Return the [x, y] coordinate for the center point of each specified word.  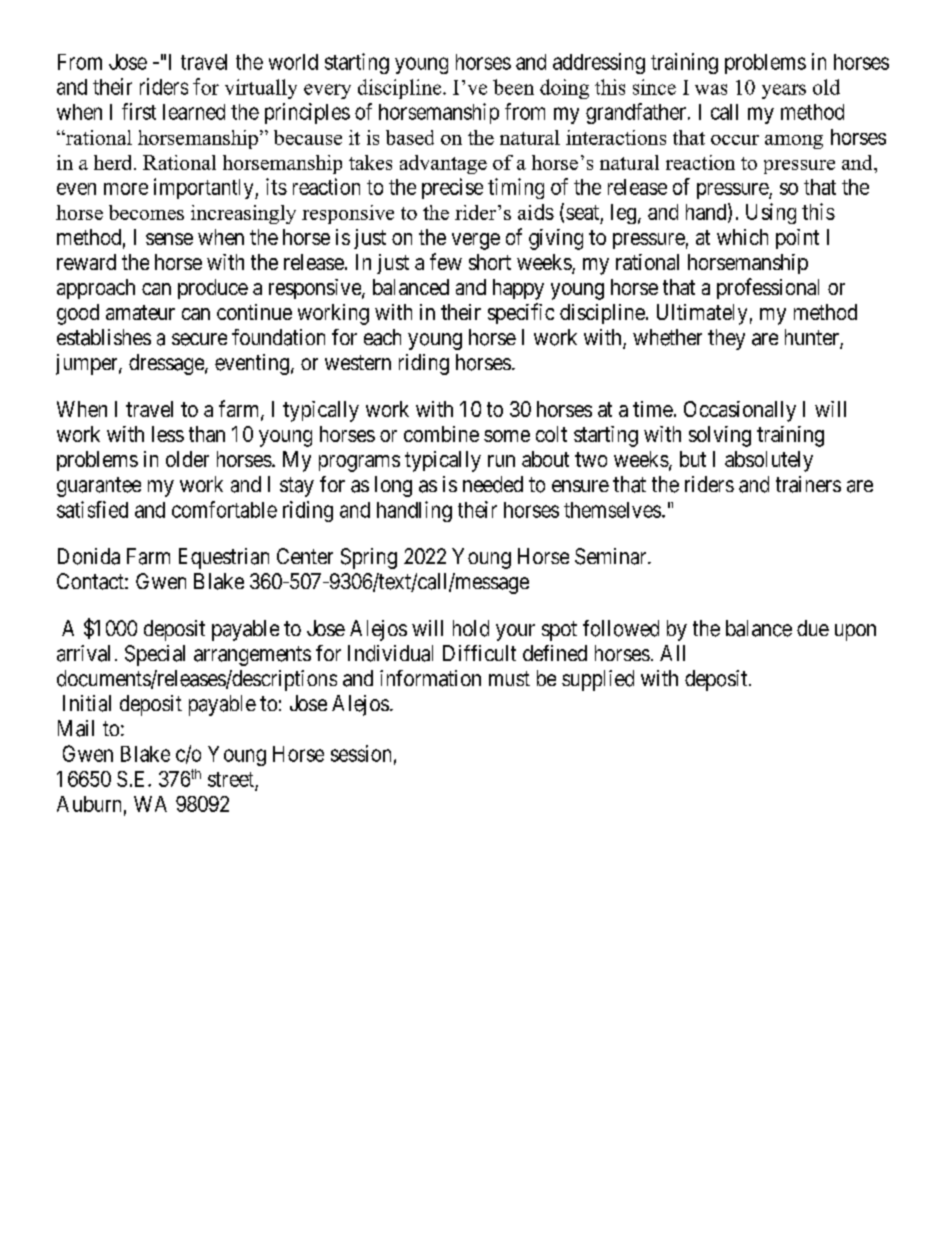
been [513, 87]
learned [194, 112]
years [784, 91]
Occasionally [740, 411]
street [231, 779]
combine [441, 434]
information [430, 678]
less [168, 434]
